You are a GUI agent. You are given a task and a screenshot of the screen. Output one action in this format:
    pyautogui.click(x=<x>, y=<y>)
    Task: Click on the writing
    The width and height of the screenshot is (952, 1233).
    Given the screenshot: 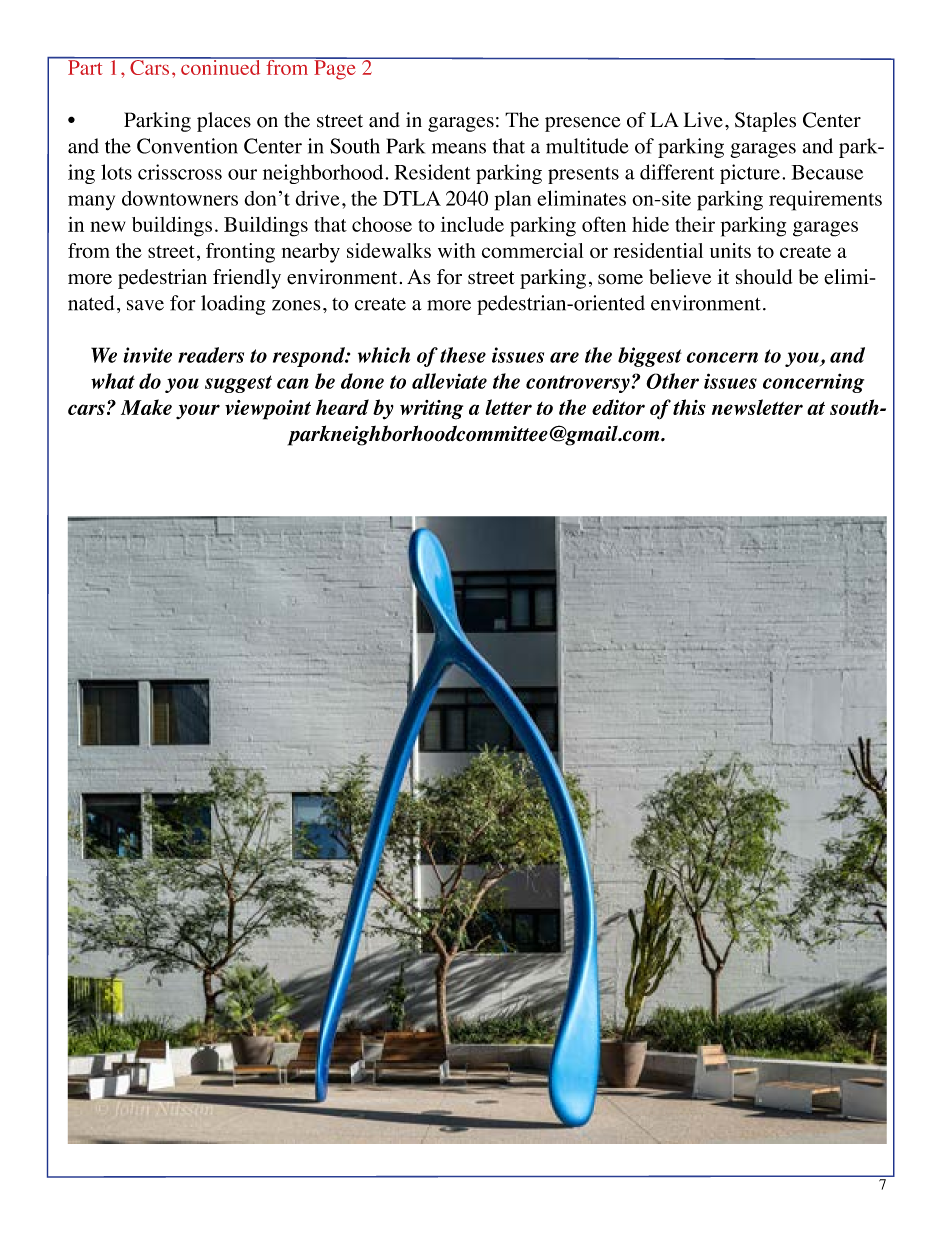 What is the action you would take?
    pyautogui.click(x=431, y=410)
